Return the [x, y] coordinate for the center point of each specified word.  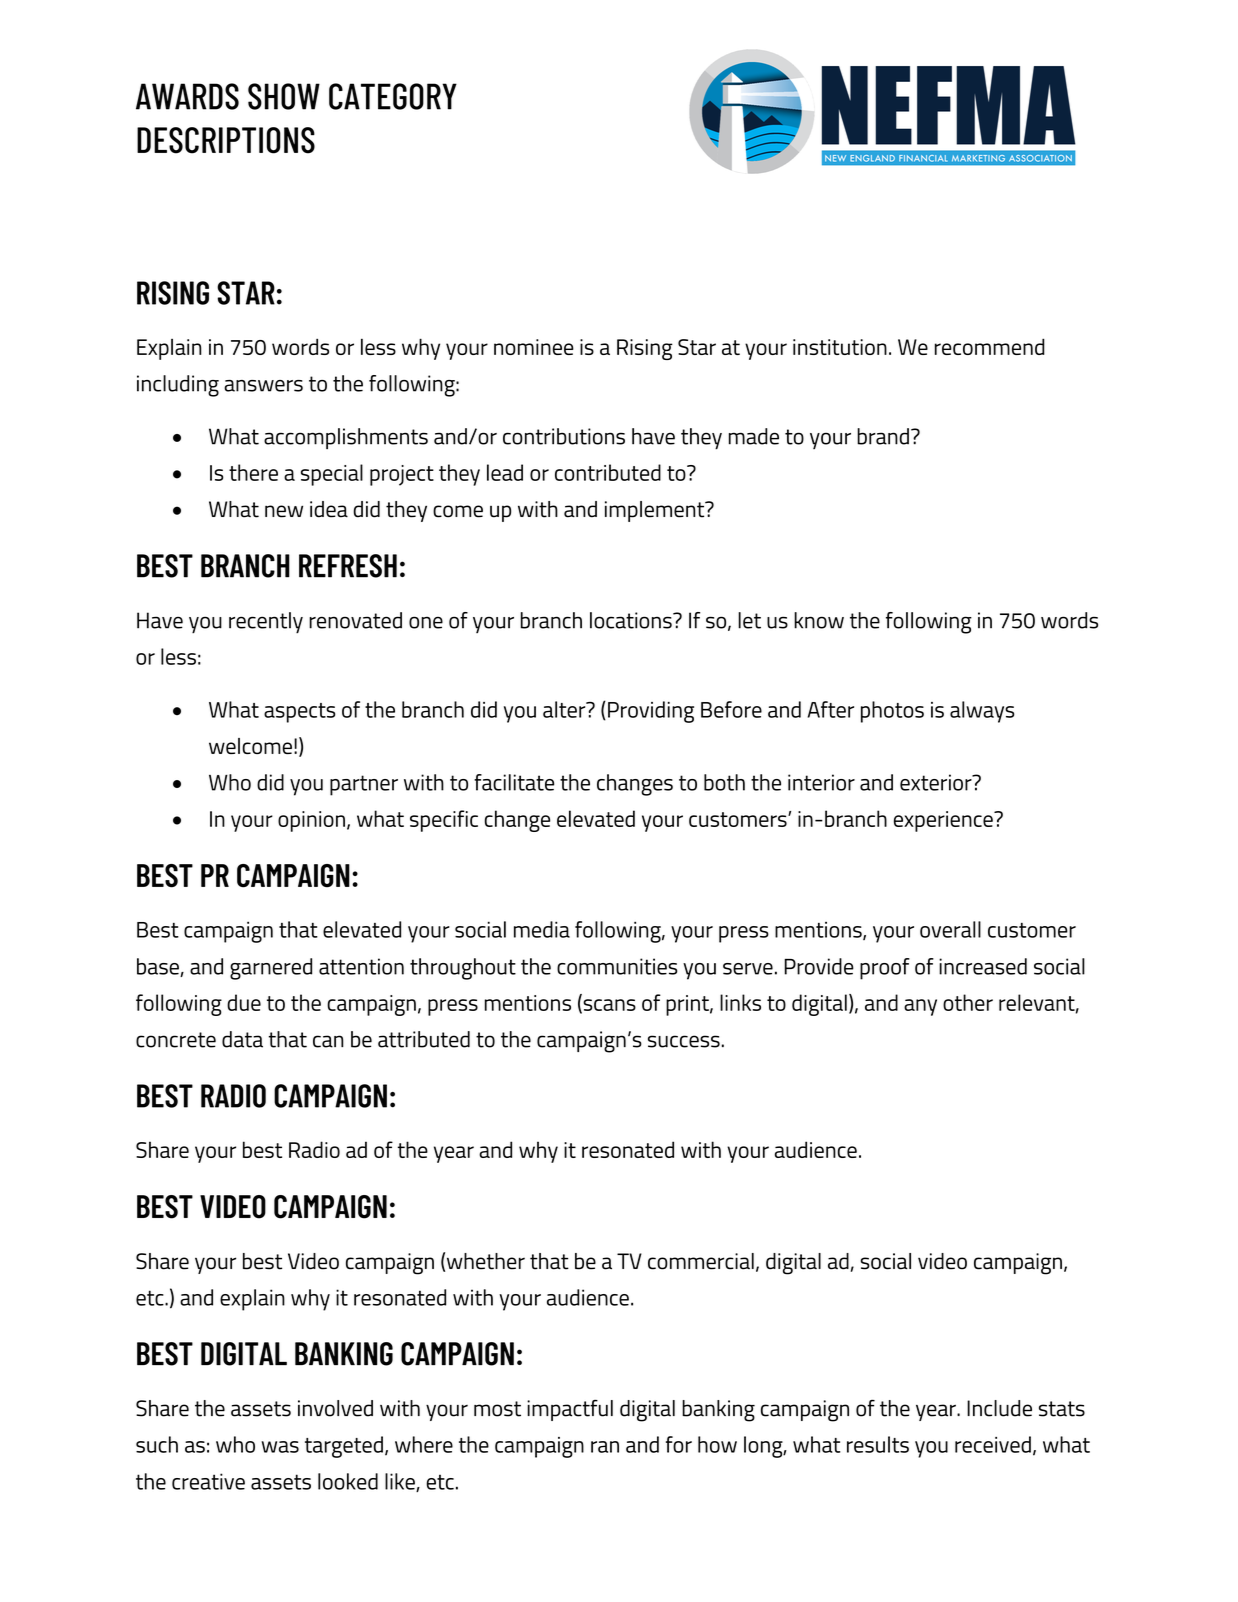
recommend [990, 346]
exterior [937, 782]
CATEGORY [393, 96]
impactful [570, 1410]
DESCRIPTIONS [226, 140]
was [280, 1447]
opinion [311, 821]
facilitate [514, 782]
